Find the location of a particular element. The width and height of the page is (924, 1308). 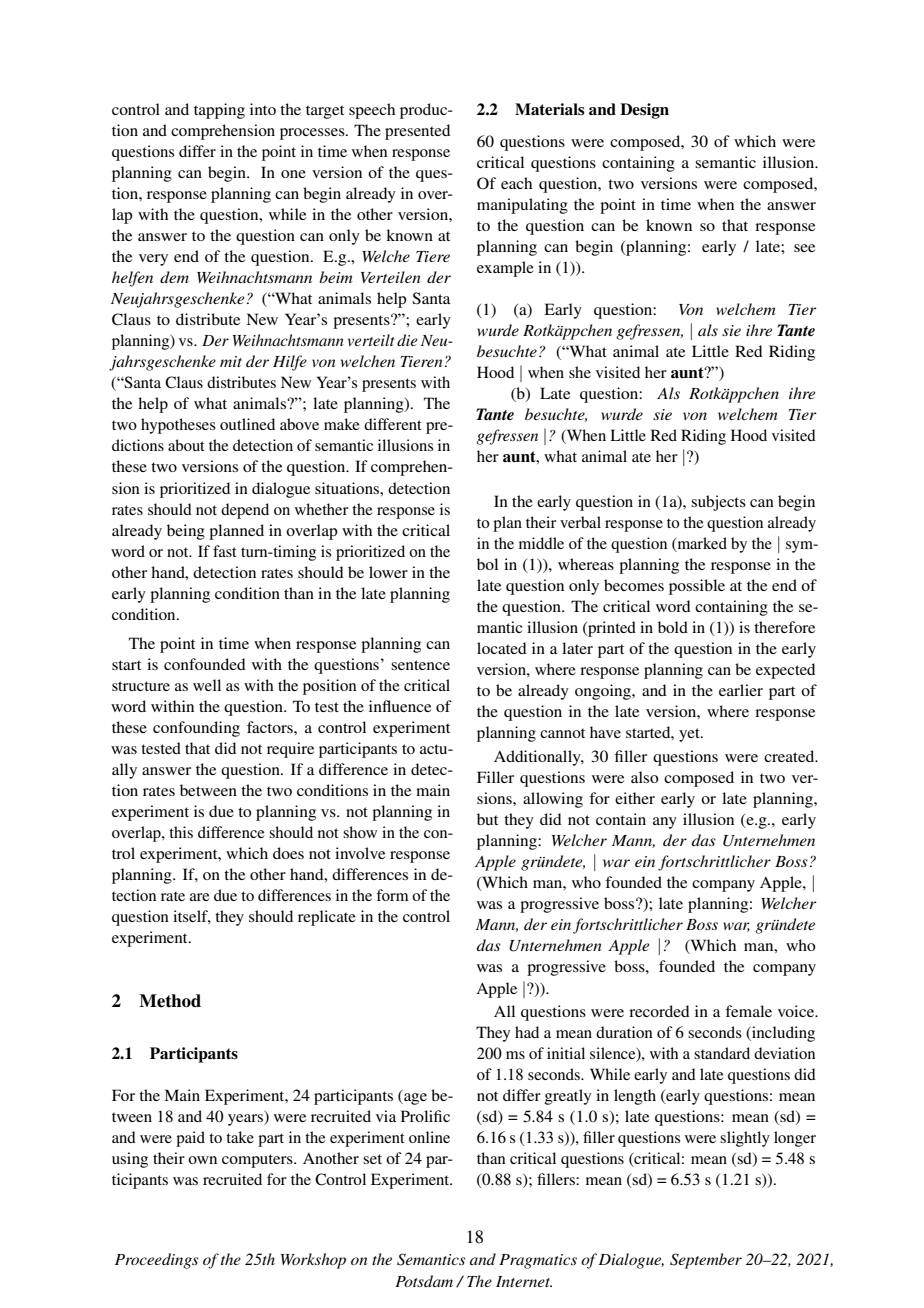

tapping is located at coordinates (219, 111).
